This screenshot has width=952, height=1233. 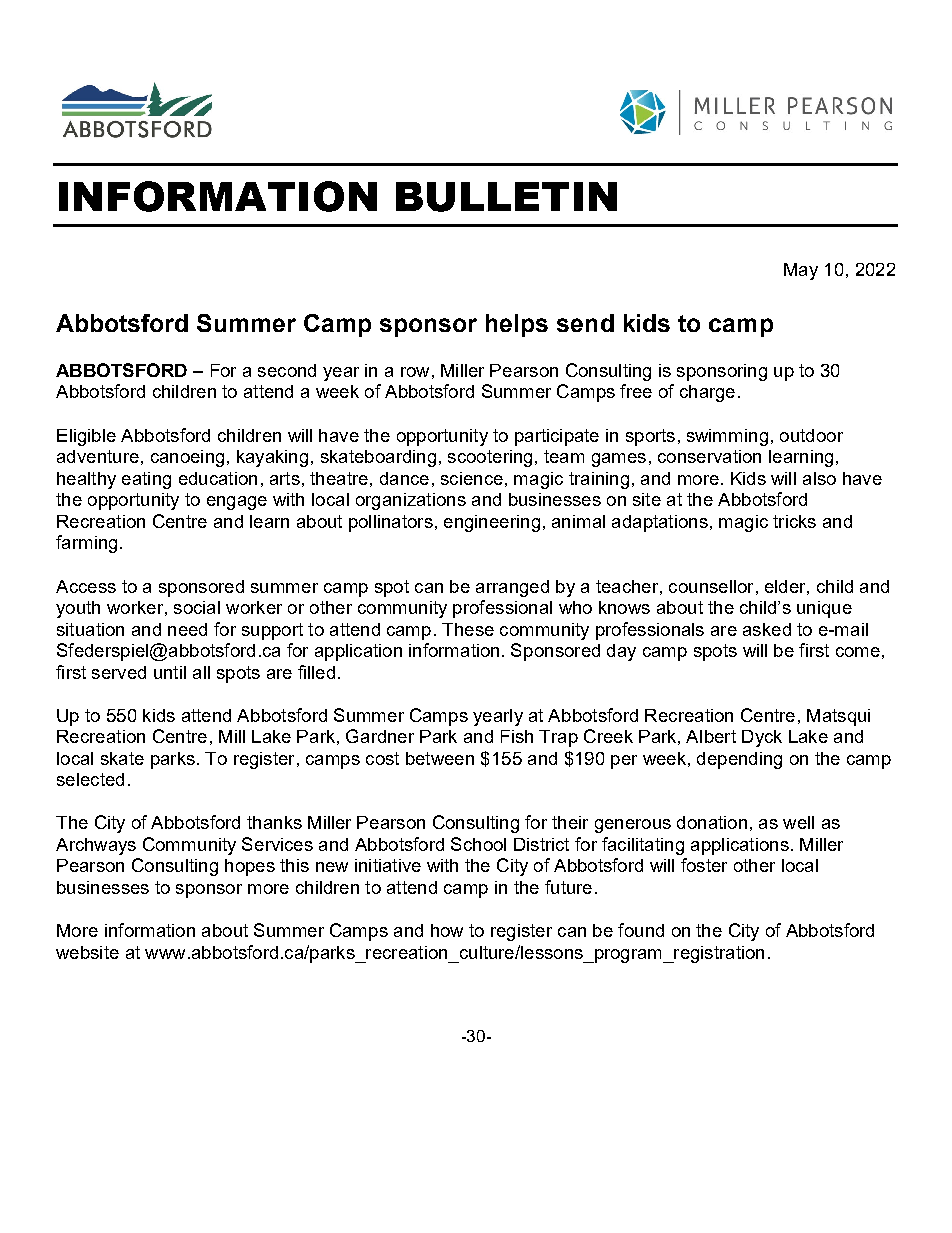 What do you see at coordinates (250, 867) in the screenshot?
I see `hopes` at bounding box center [250, 867].
